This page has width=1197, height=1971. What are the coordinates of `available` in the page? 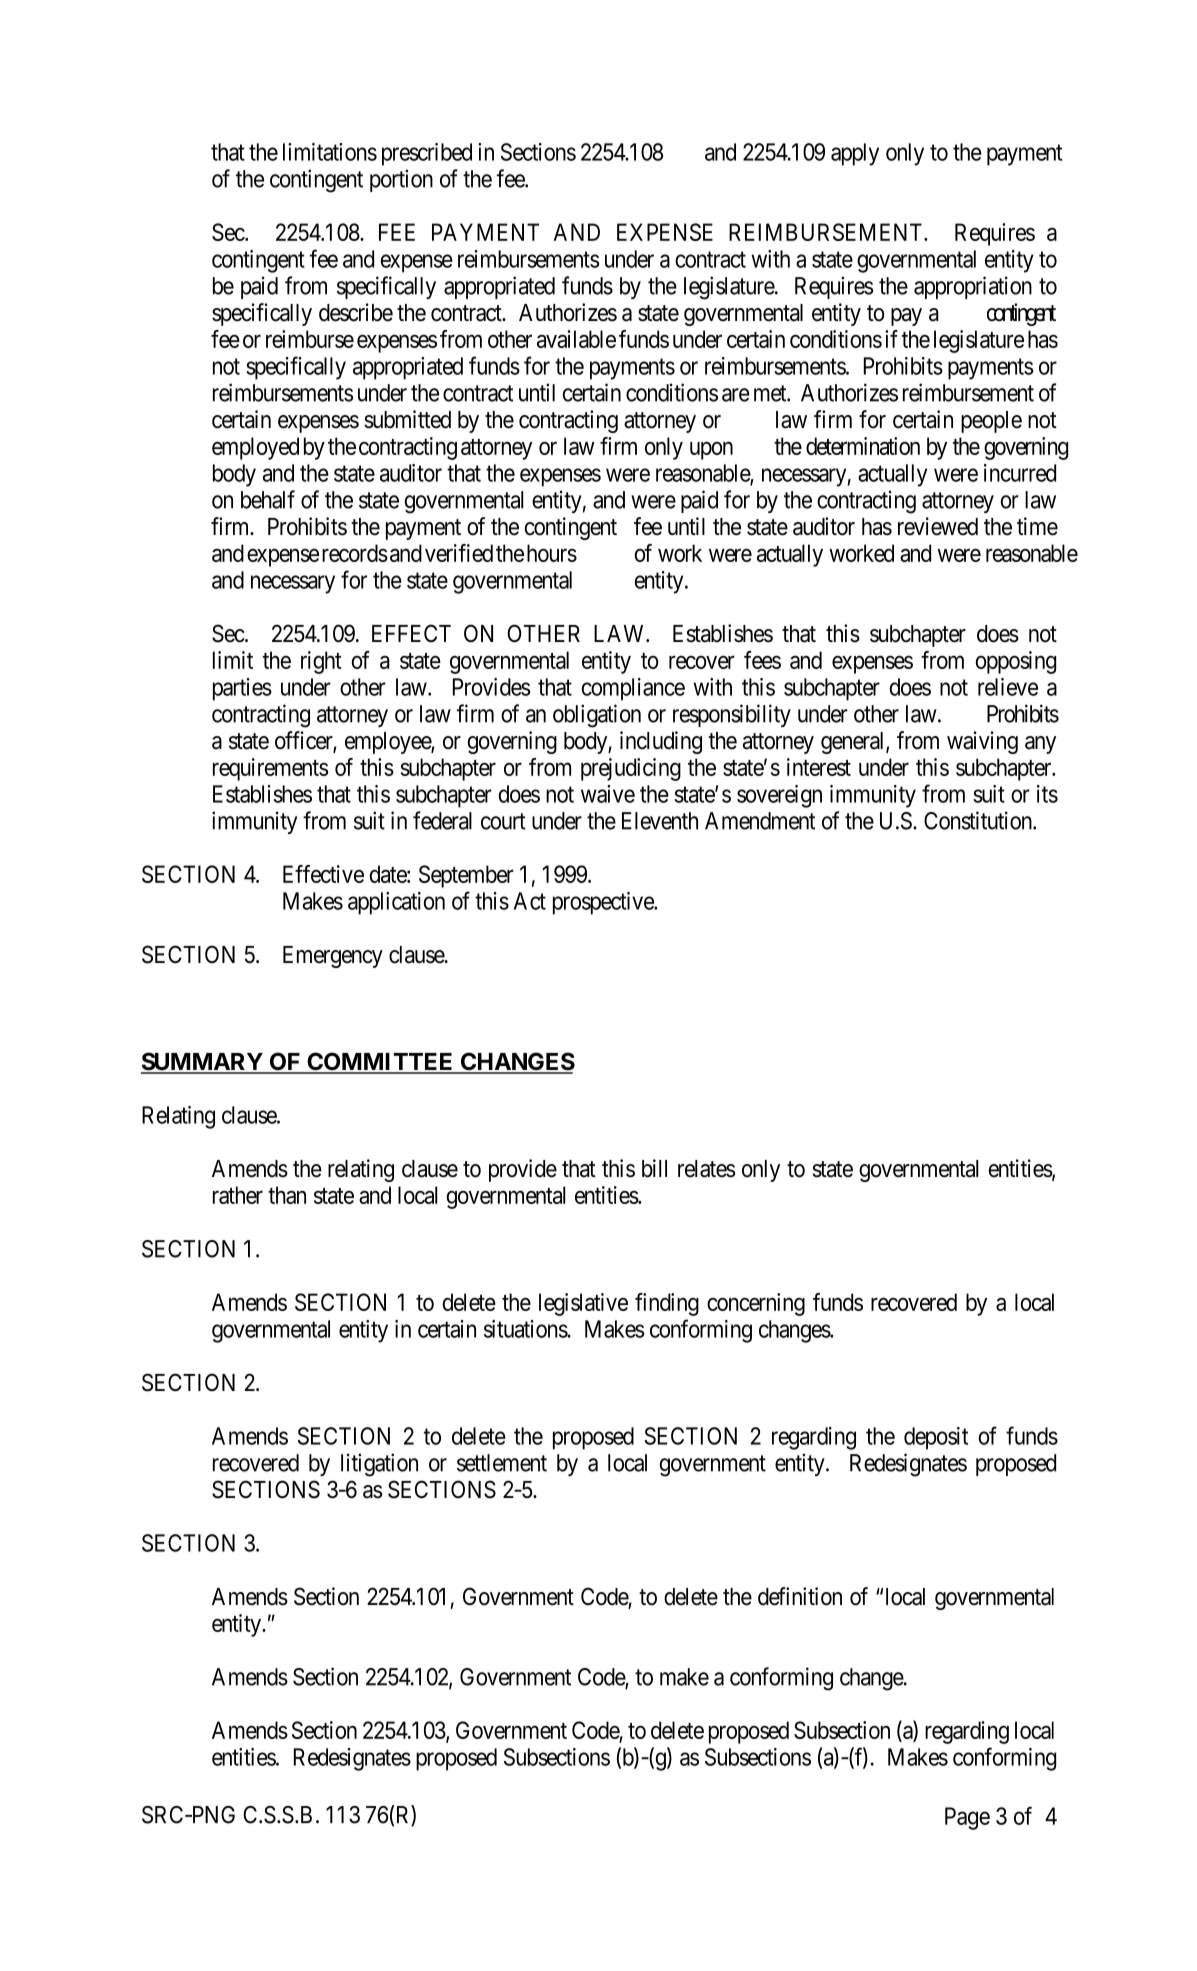 It's located at (576, 339).
